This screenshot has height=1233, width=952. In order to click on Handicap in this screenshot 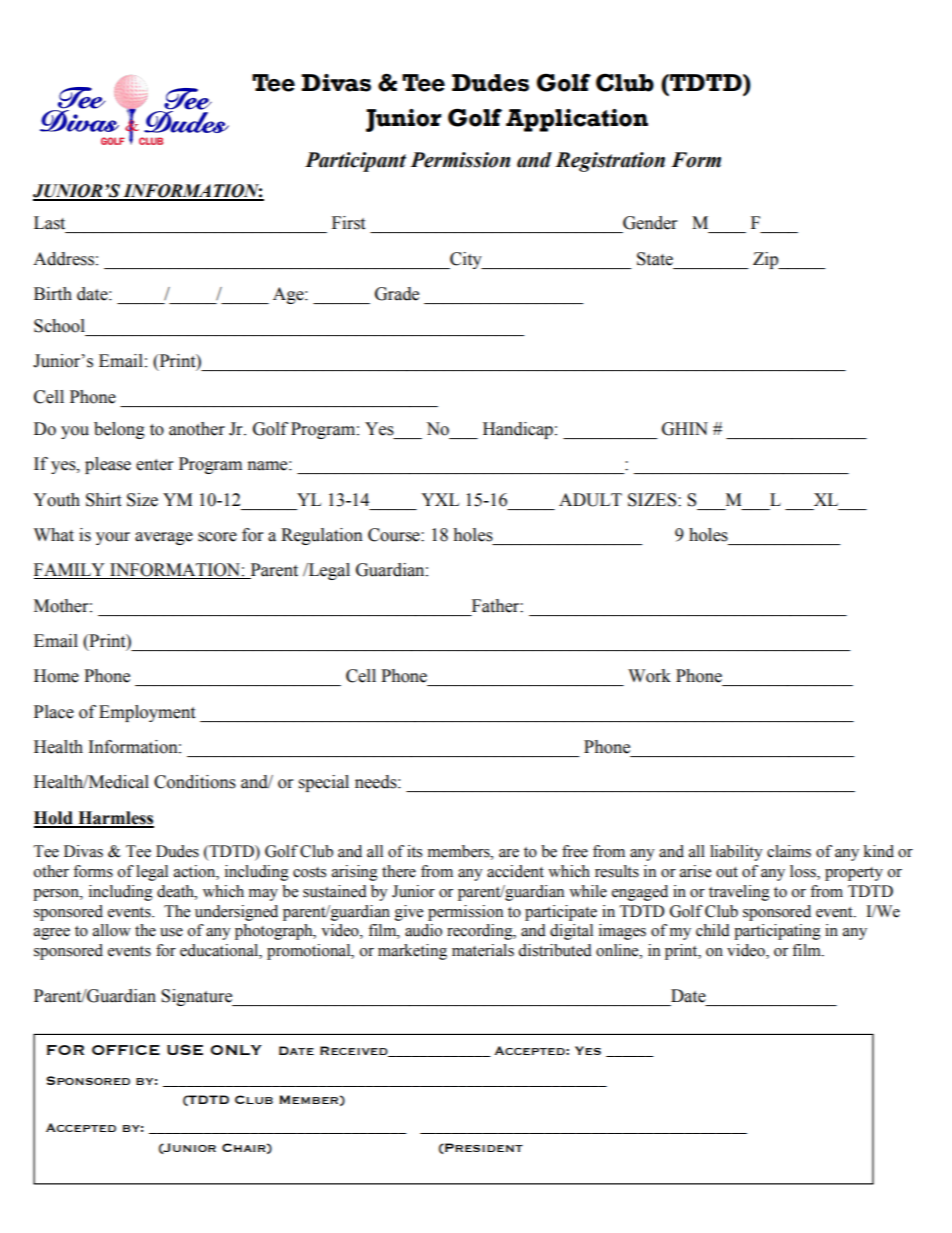, I will do `click(518, 430)`.
